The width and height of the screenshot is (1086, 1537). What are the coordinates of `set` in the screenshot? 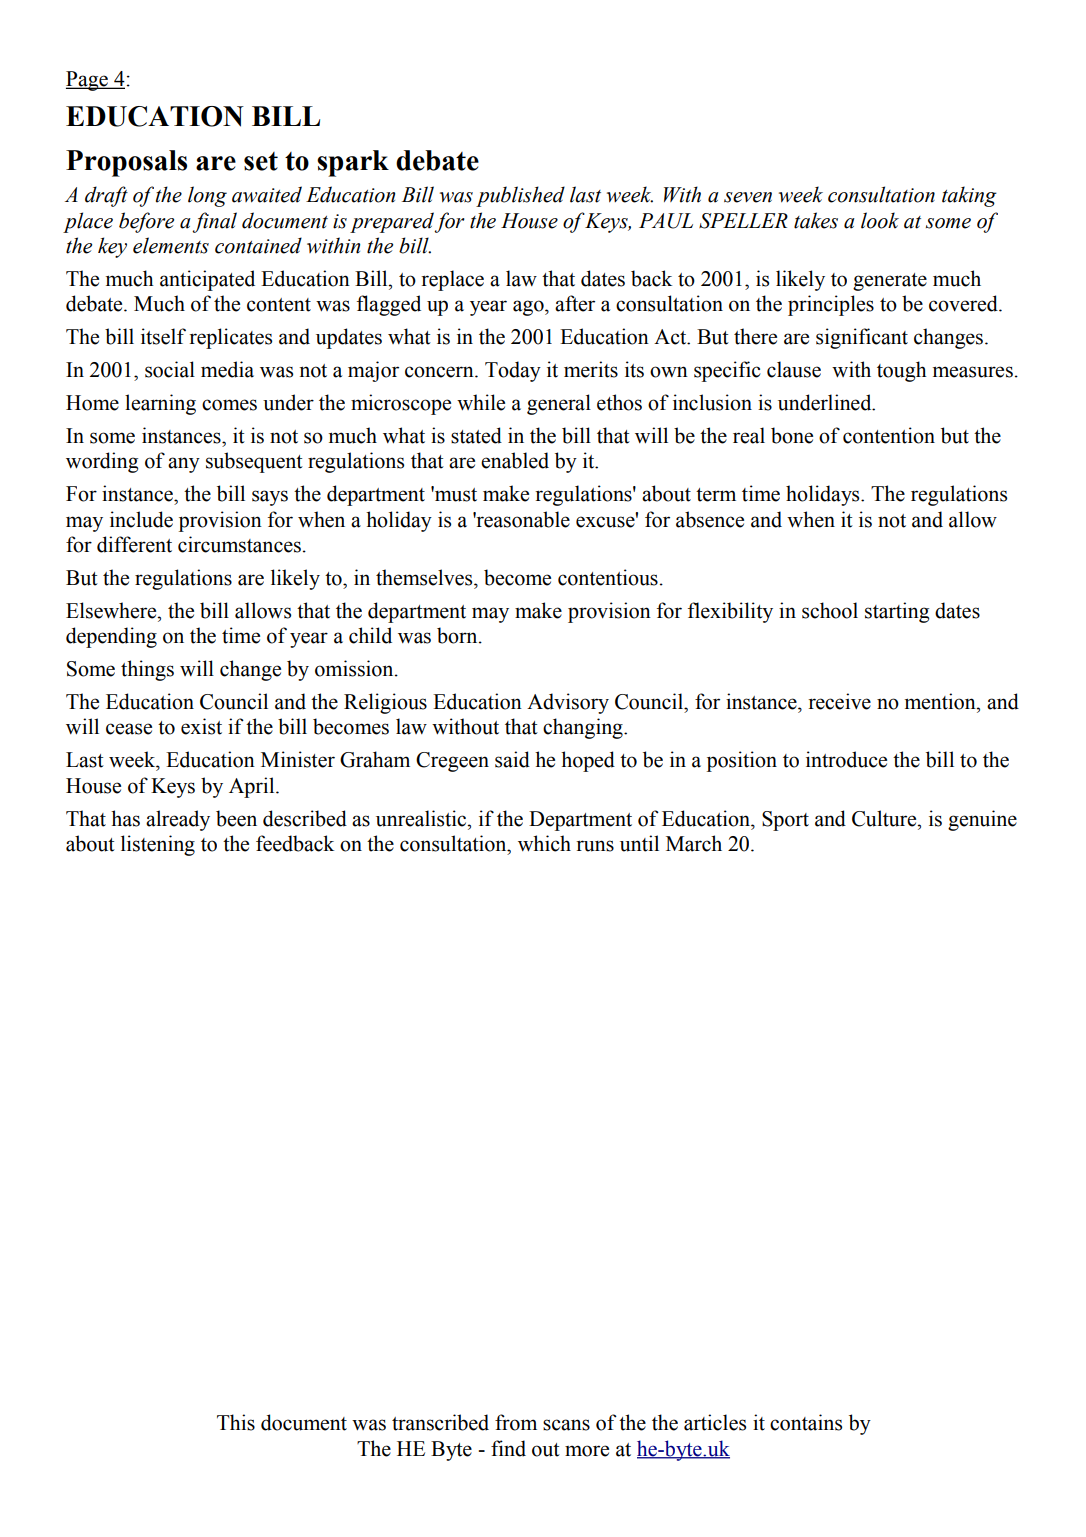 It's located at (261, 161).
